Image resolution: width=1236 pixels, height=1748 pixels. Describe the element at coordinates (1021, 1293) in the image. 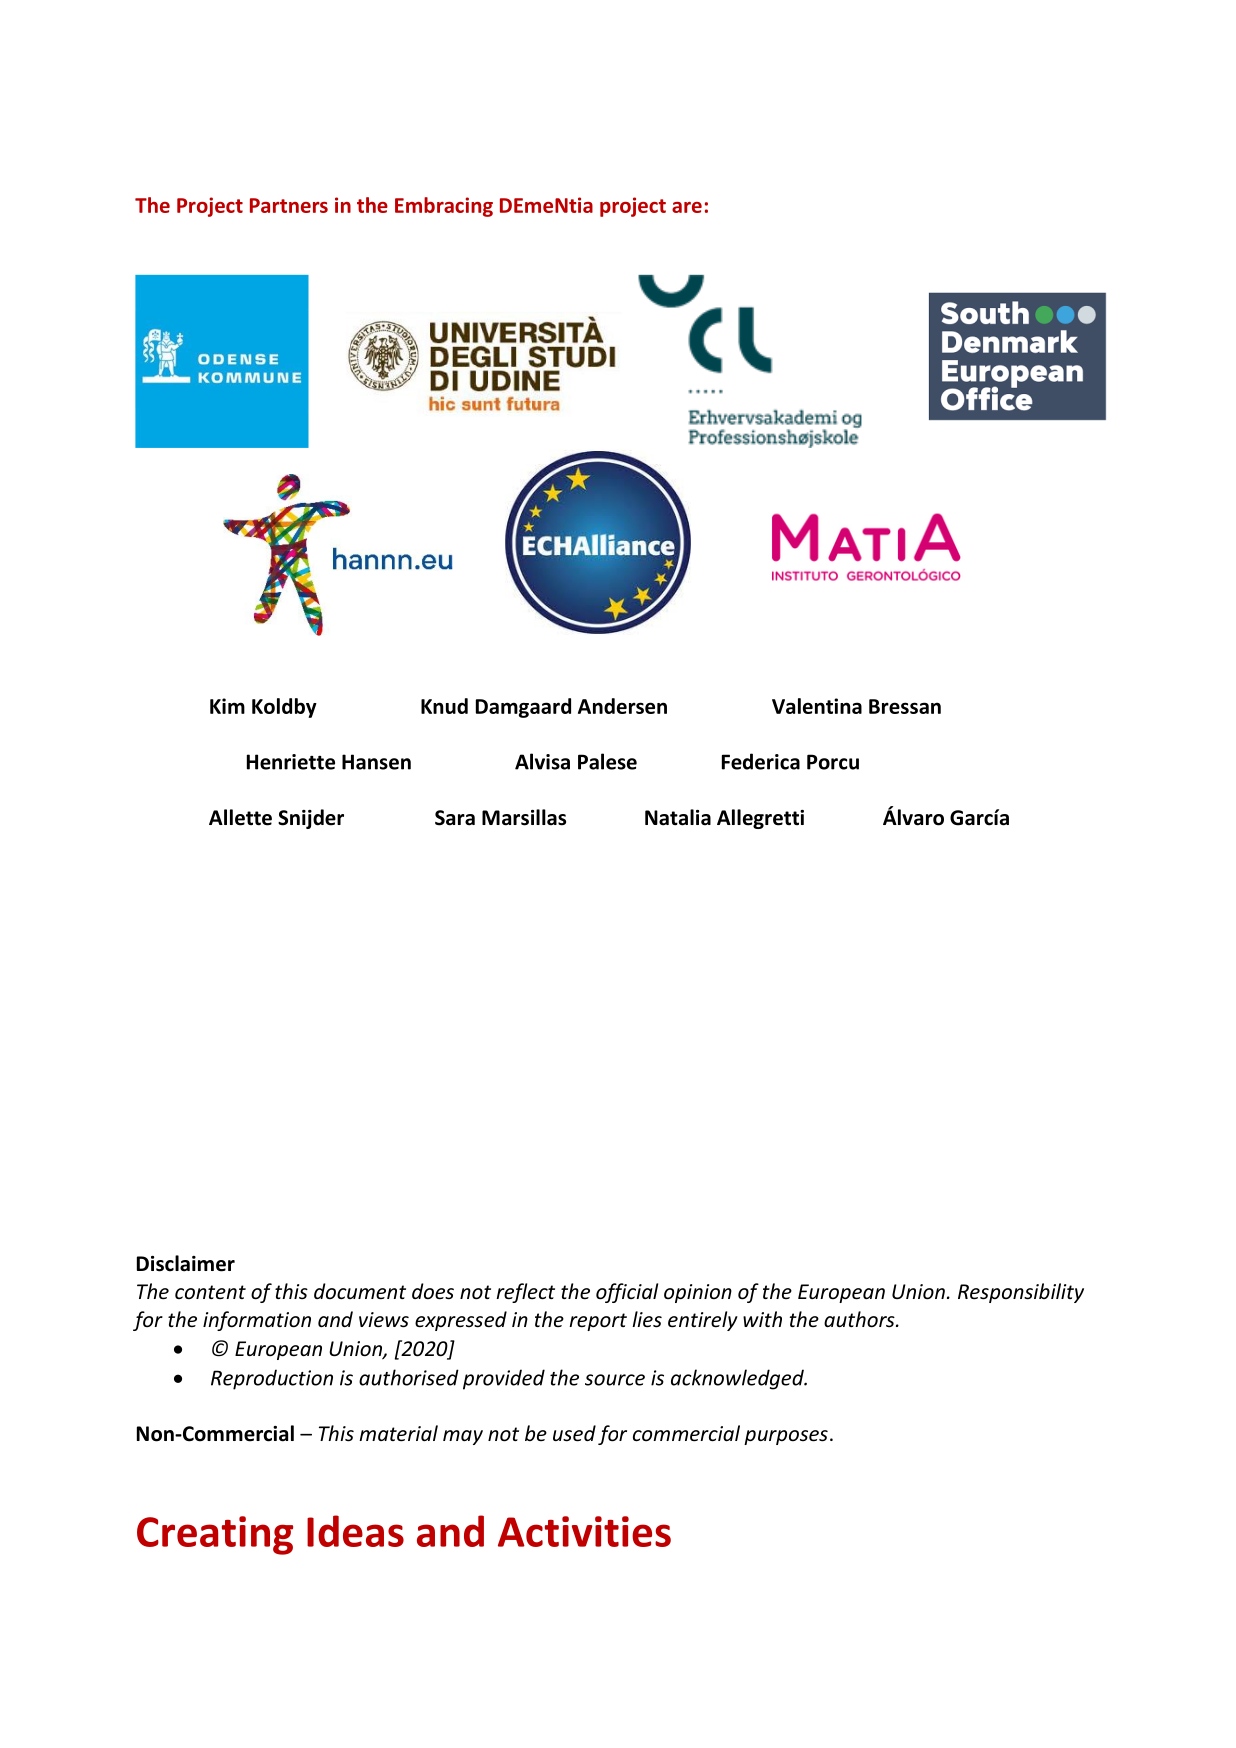

I see `Responsibility` at that location.
